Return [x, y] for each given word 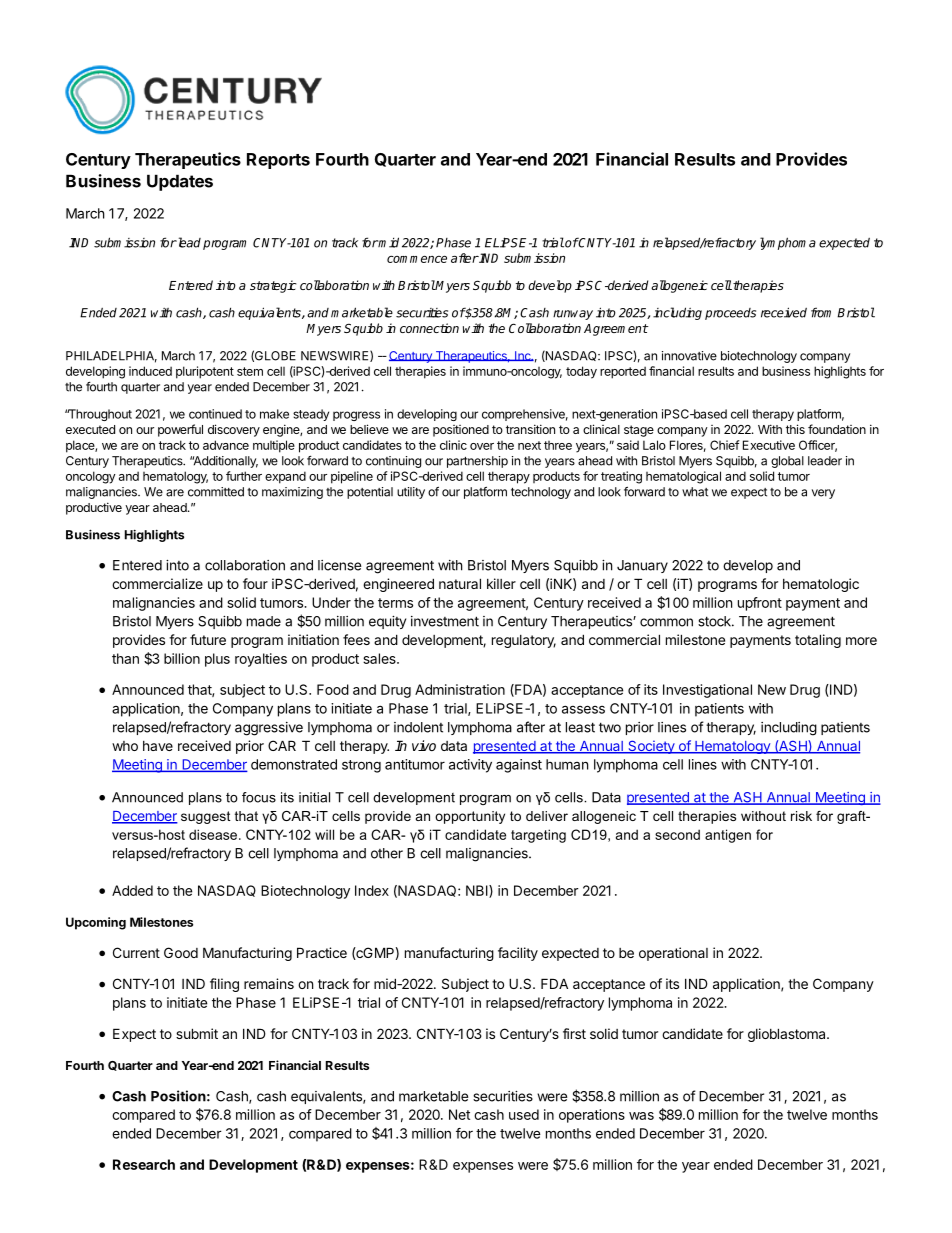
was [641, 1116]
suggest [206, 817]
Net [459, 1114]
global [787, 462]
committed [216, 492]
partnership [477, 462]
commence [417, 259]
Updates [180, 182]
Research [144, 1164]
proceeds [730, 314]
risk [801, 816]
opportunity [470, 817]
